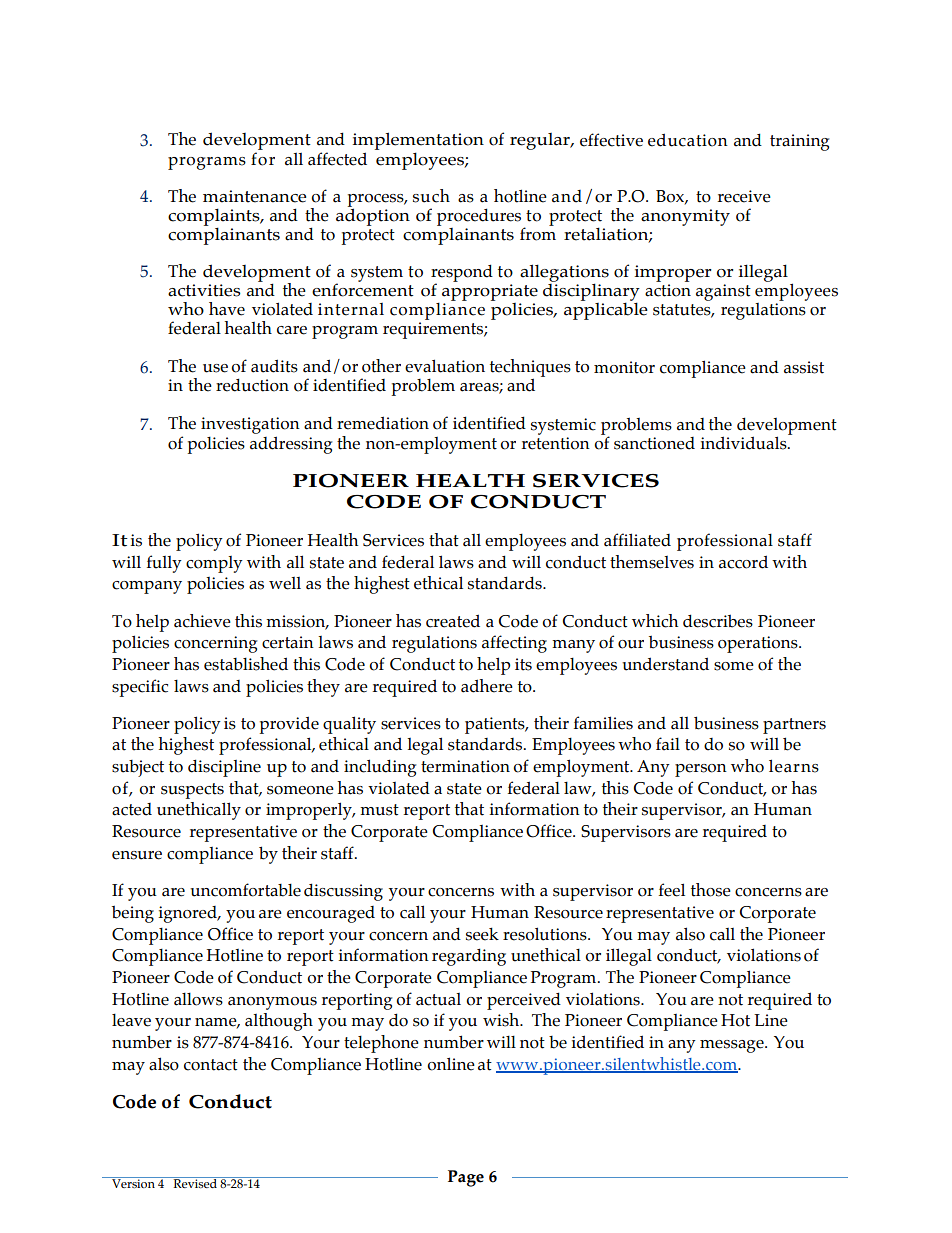 The height and width of the screenshot is (1233, 952). Describe the element at coordinates (250, 425) in the screenshot. I see `investigation` at that location.
